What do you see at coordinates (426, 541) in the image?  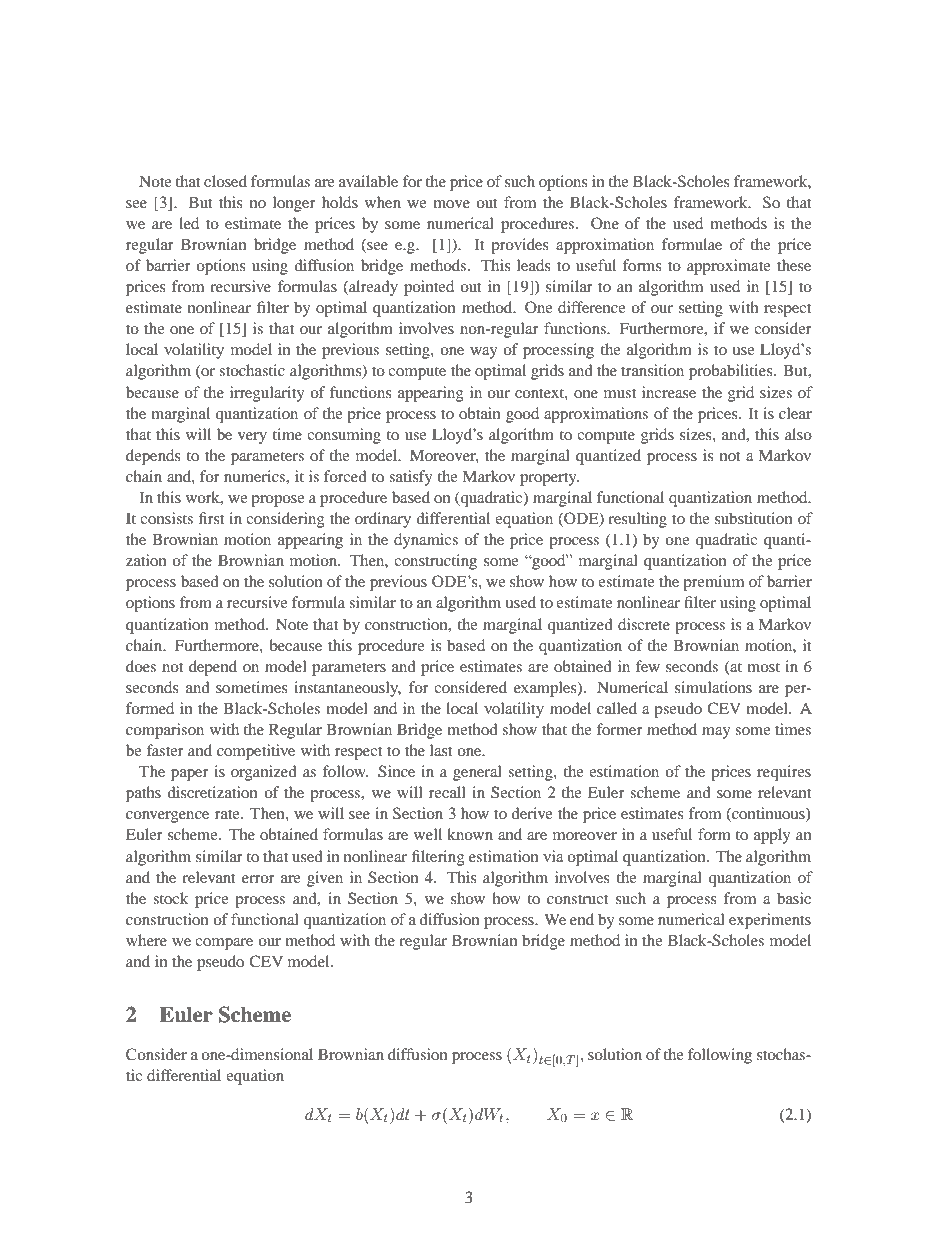 I see `dynamics` at bounding box center [426, 541].
